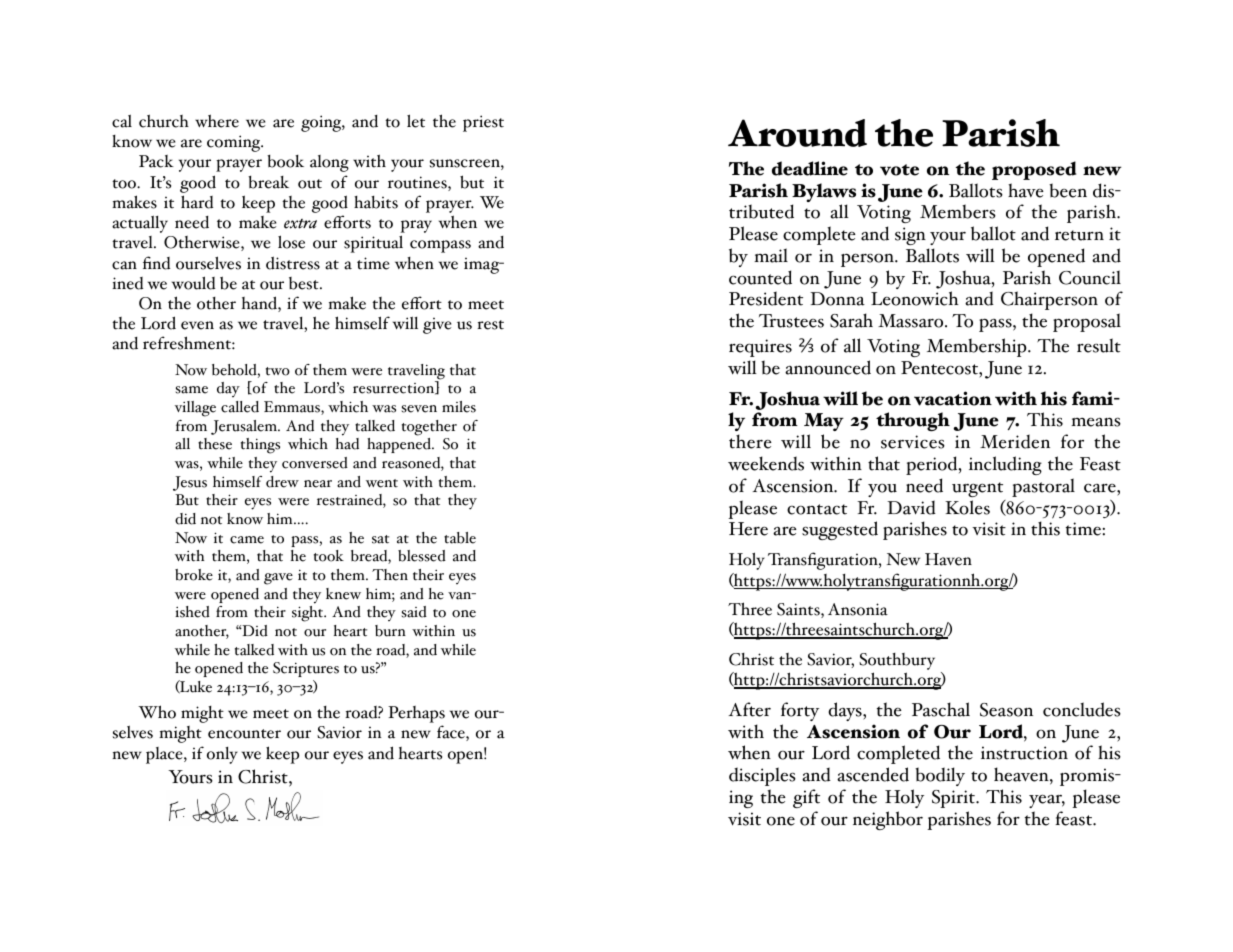  Describe the element at coordinates (766, 463) in the document. I see `weekends` at that location.
